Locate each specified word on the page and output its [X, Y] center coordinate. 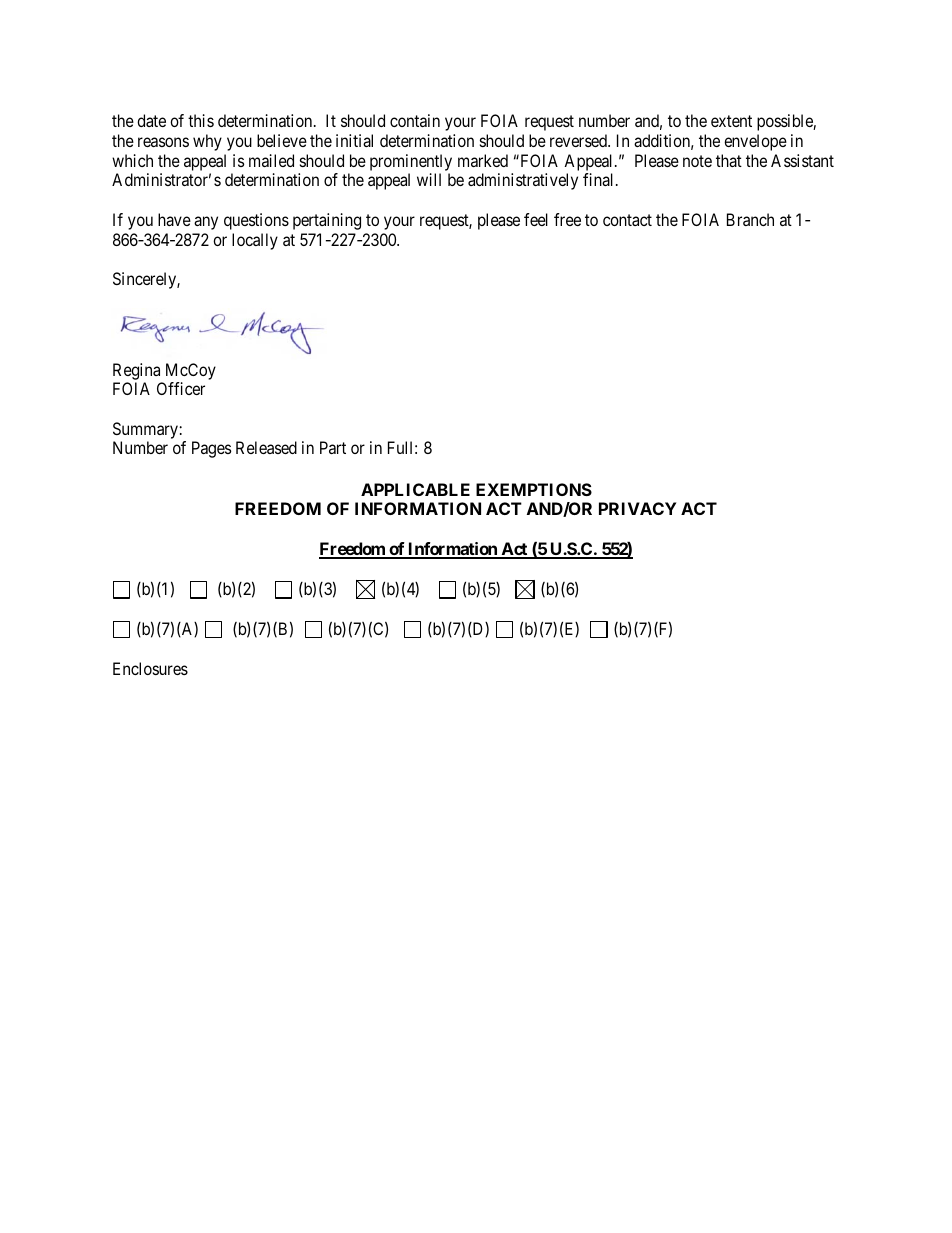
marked [483, 160]
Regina [136, 371]
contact [627, 220]
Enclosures [150, 668]
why [207, 142]
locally [255, 241]
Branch [750, 219]
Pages [211, 449]
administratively [523, 181]
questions [256, 221]
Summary [146, 430]
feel [536, 219]
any [206, 223]
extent [731, 121]
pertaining [327, 221]
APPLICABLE [415, 489]
